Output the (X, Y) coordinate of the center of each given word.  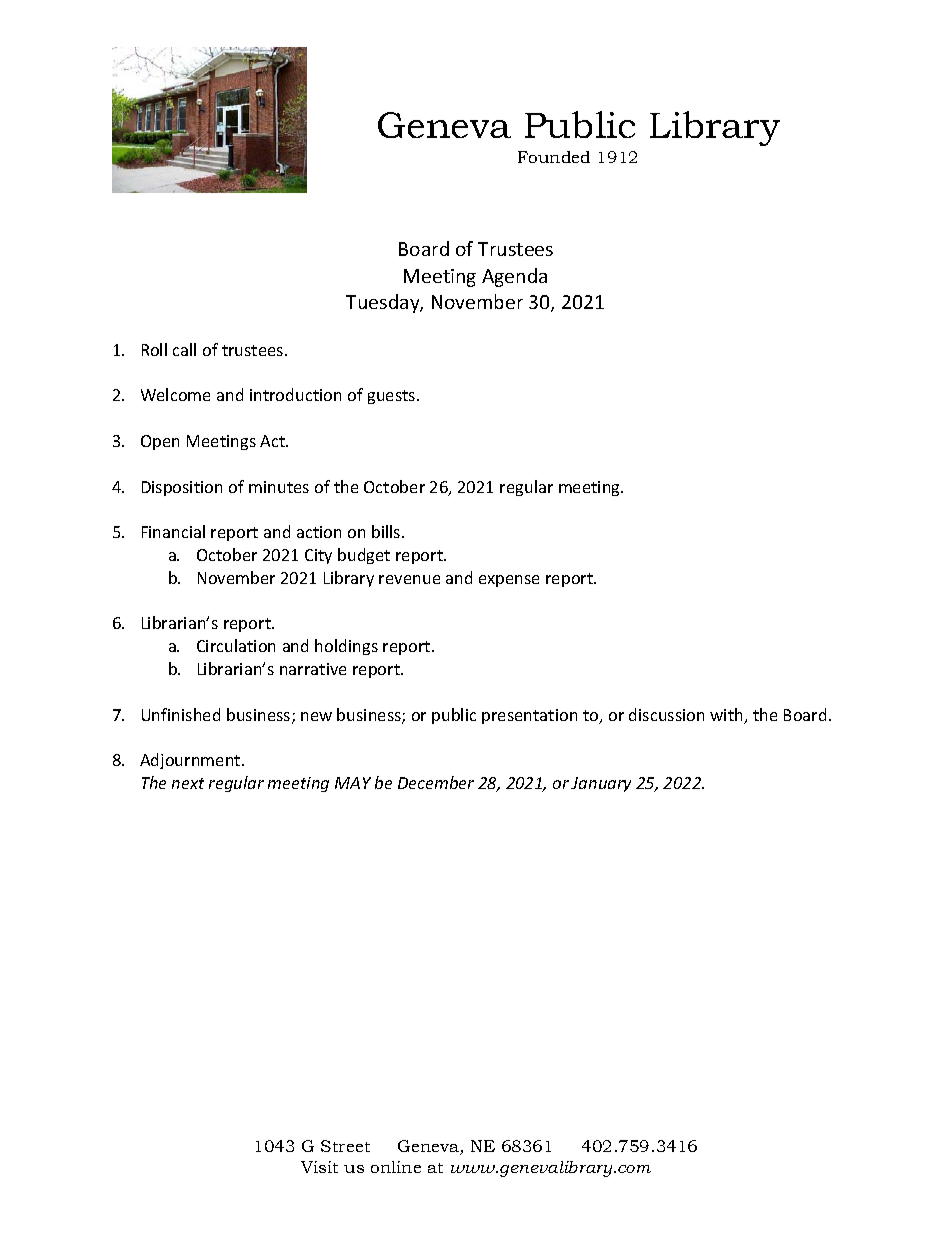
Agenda (514, 277)
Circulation (236, 645)
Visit (319, 1167)
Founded (554, 157)
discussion (666, 714)
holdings (346, 647)
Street (345, 1146)
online (396, 1167)
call (184, 349)
